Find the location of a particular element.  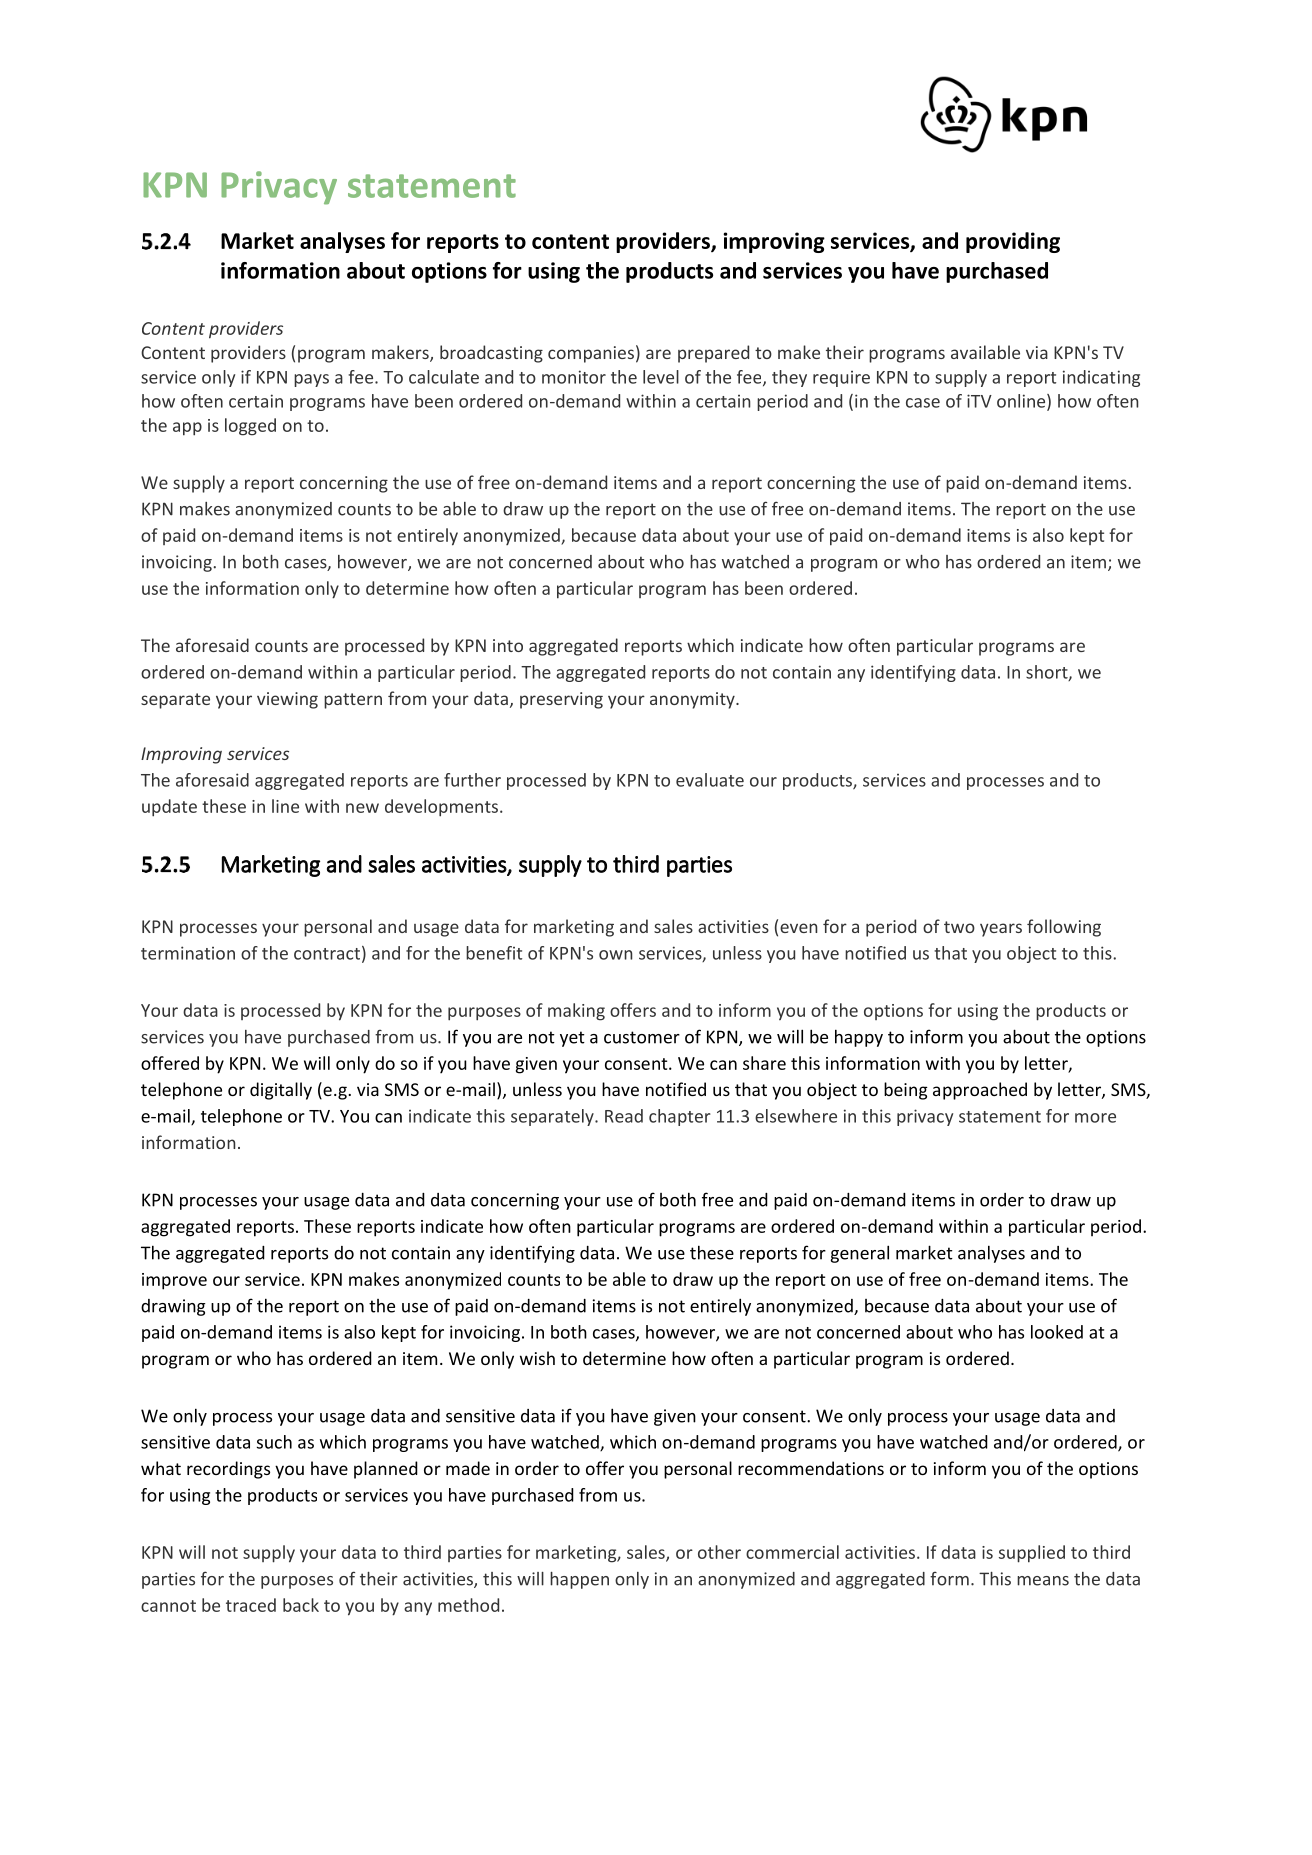

traced is located at coordinates (251, 1605).
